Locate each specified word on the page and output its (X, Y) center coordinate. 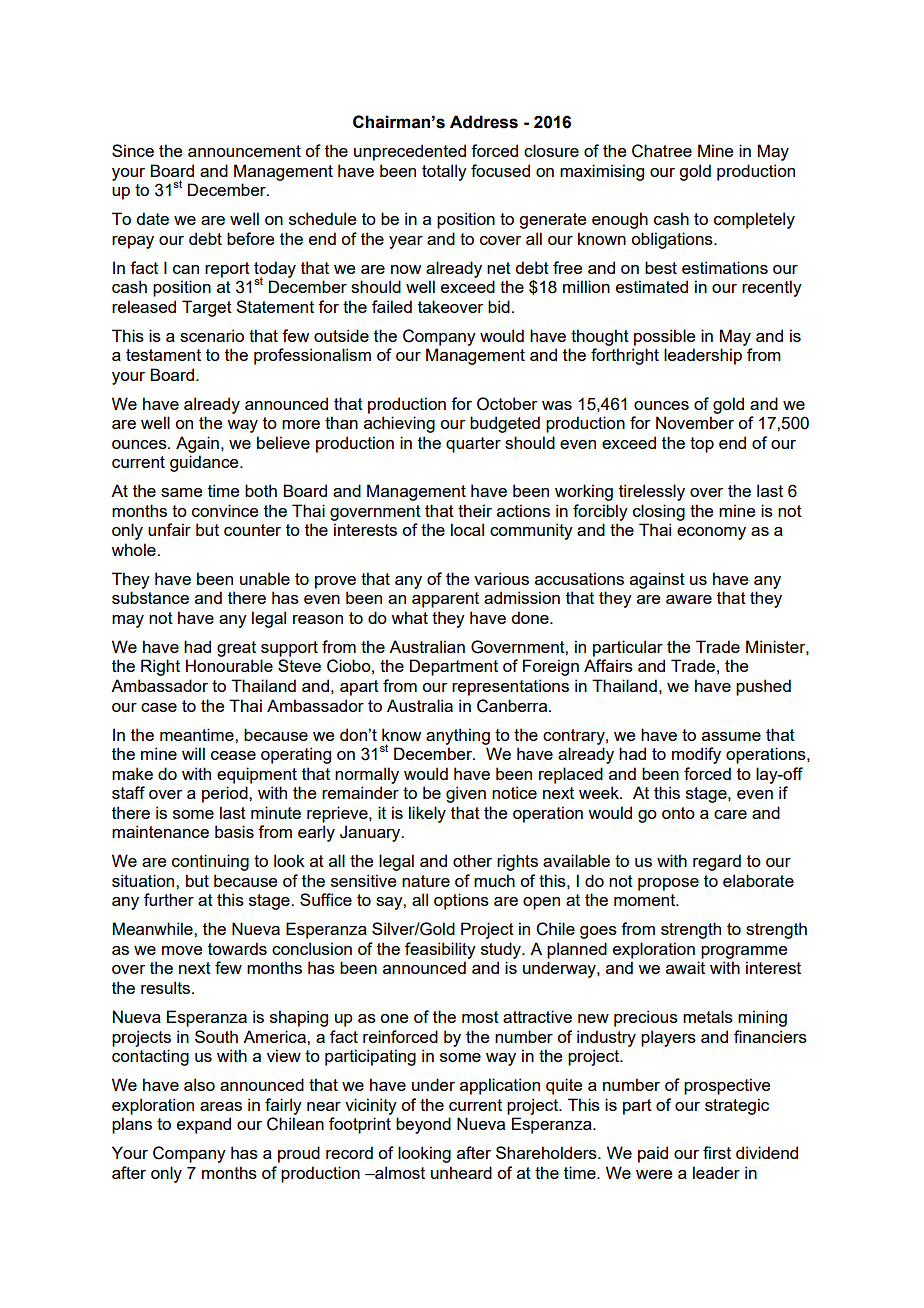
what (409, 617)
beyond (423, 1125)
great (236, 649)
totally (444, 172)
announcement (244, 151)
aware (689, 599)
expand (204, 1125)
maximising (602, 172)
